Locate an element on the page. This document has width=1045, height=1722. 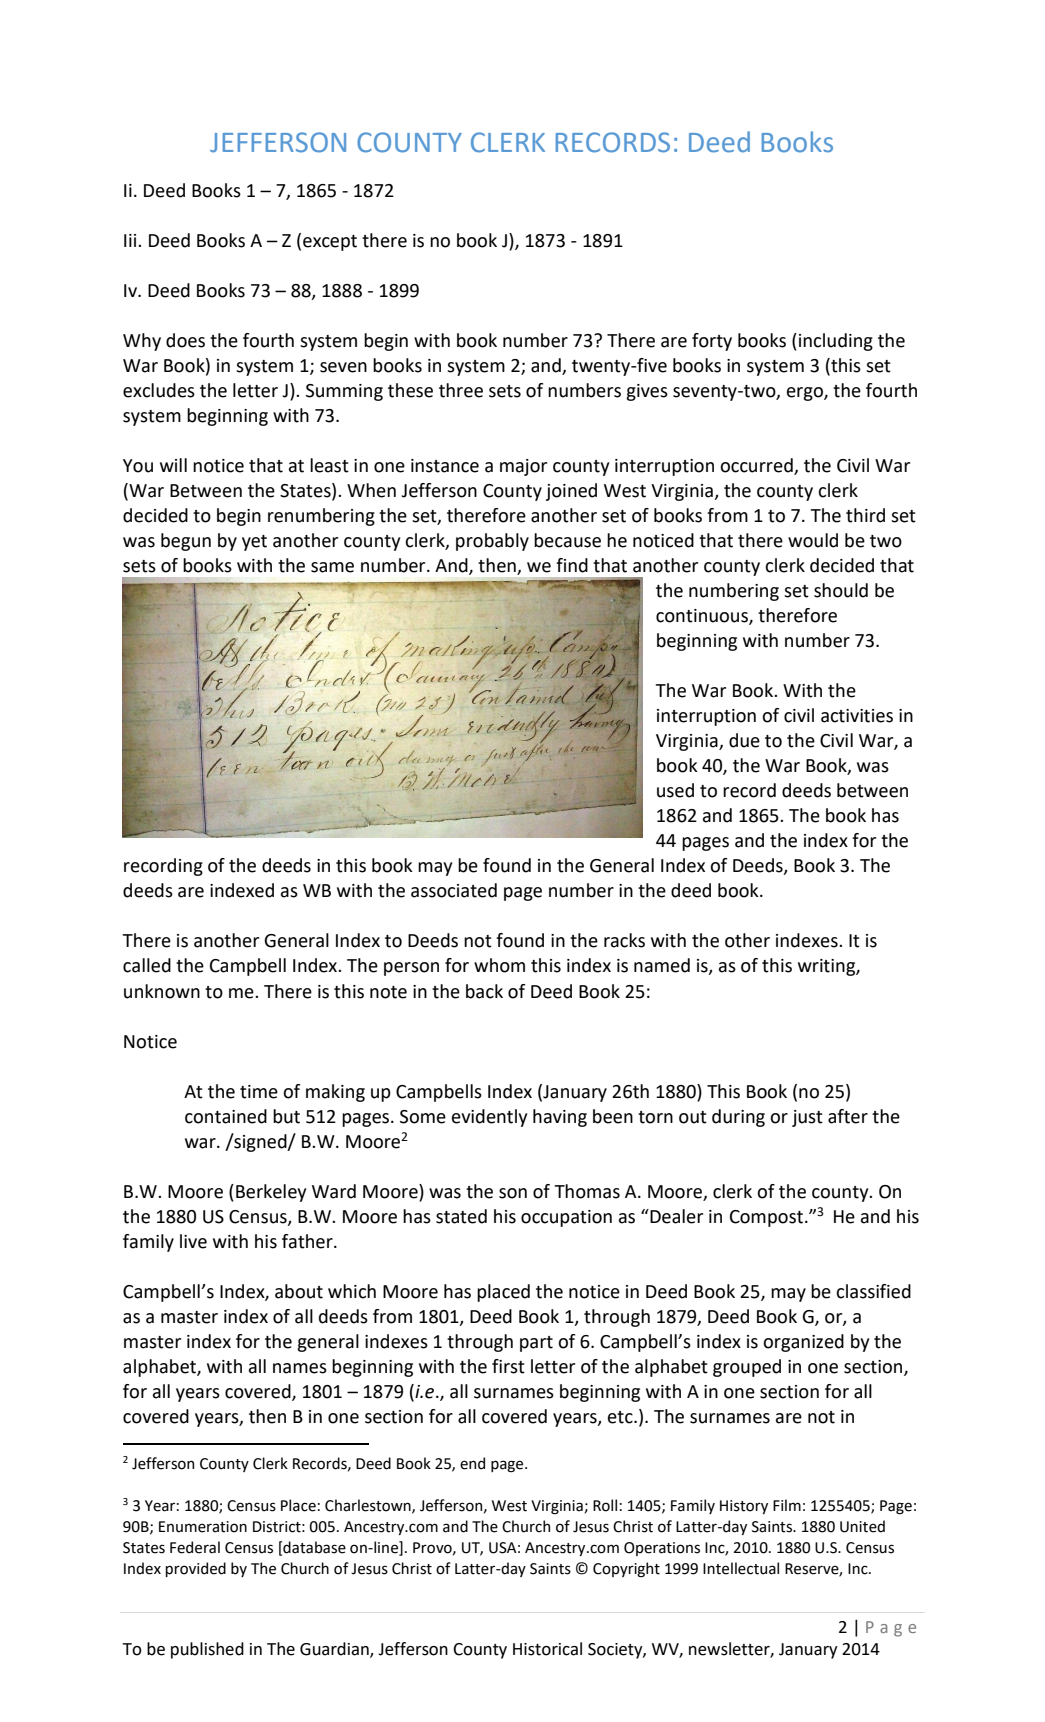
three is located at coordinates (461, 390).
